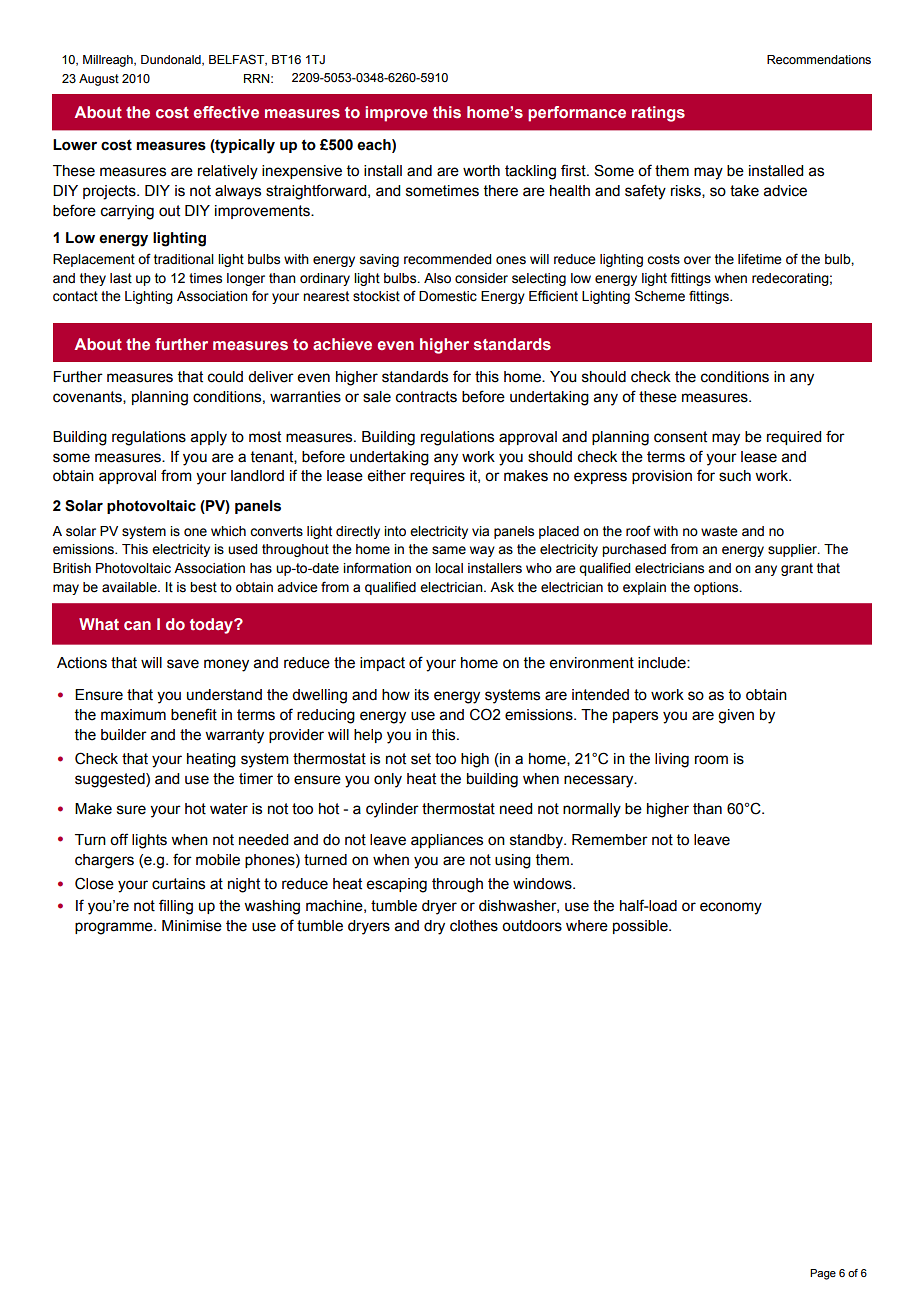  Describe the element at coordinates (119, 839) in the screenshot. I see `off` at that location.
